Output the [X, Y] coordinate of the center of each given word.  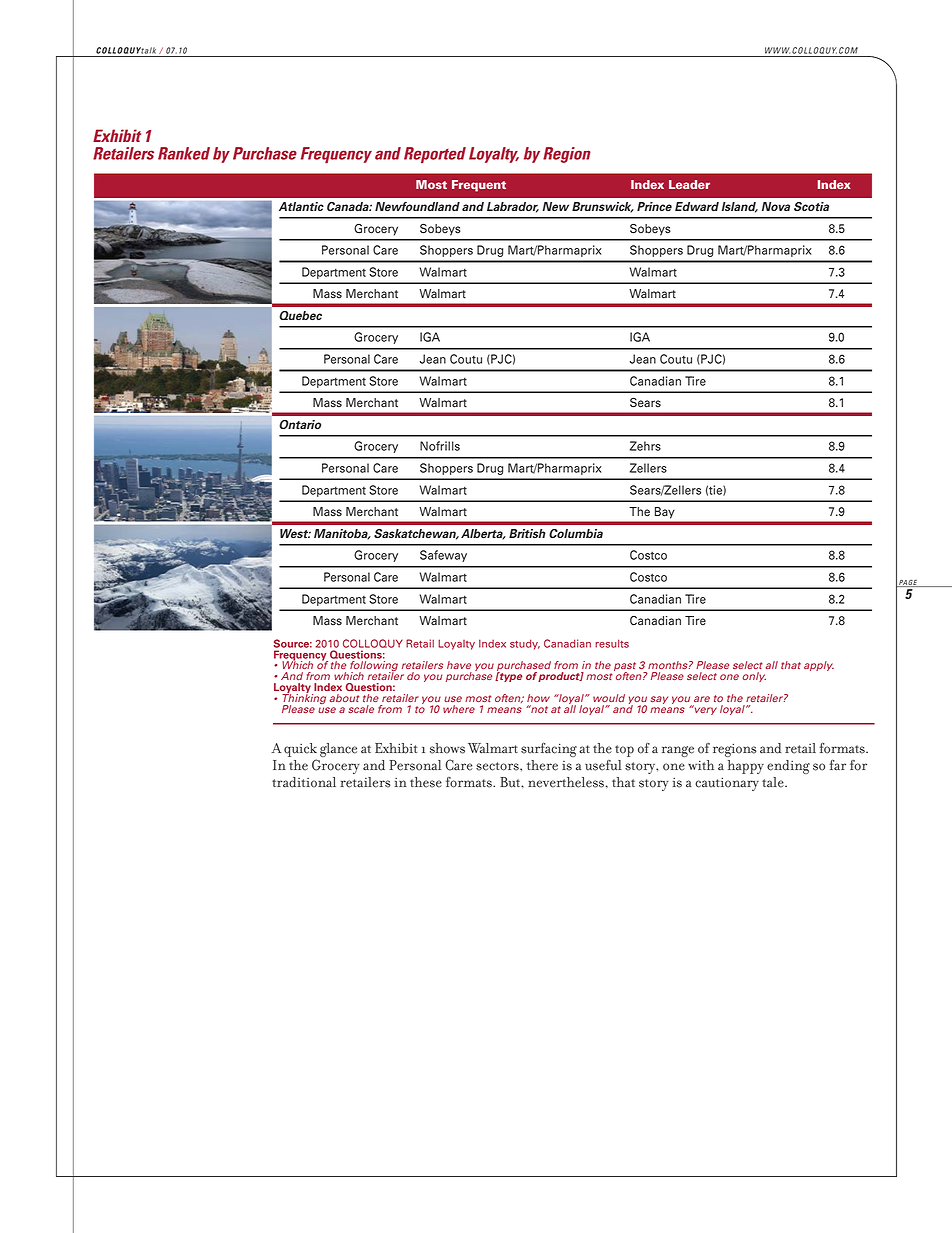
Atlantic [301, 206]
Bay [664, 512]
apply [819, 666]
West [295, 533]
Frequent [479, 186]
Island [740, 207]
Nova [776, 206]
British [527, 533]
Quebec [300, 315]
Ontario [300, 424]
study [525, 644]
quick [300, 751]
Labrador [513, 207]
